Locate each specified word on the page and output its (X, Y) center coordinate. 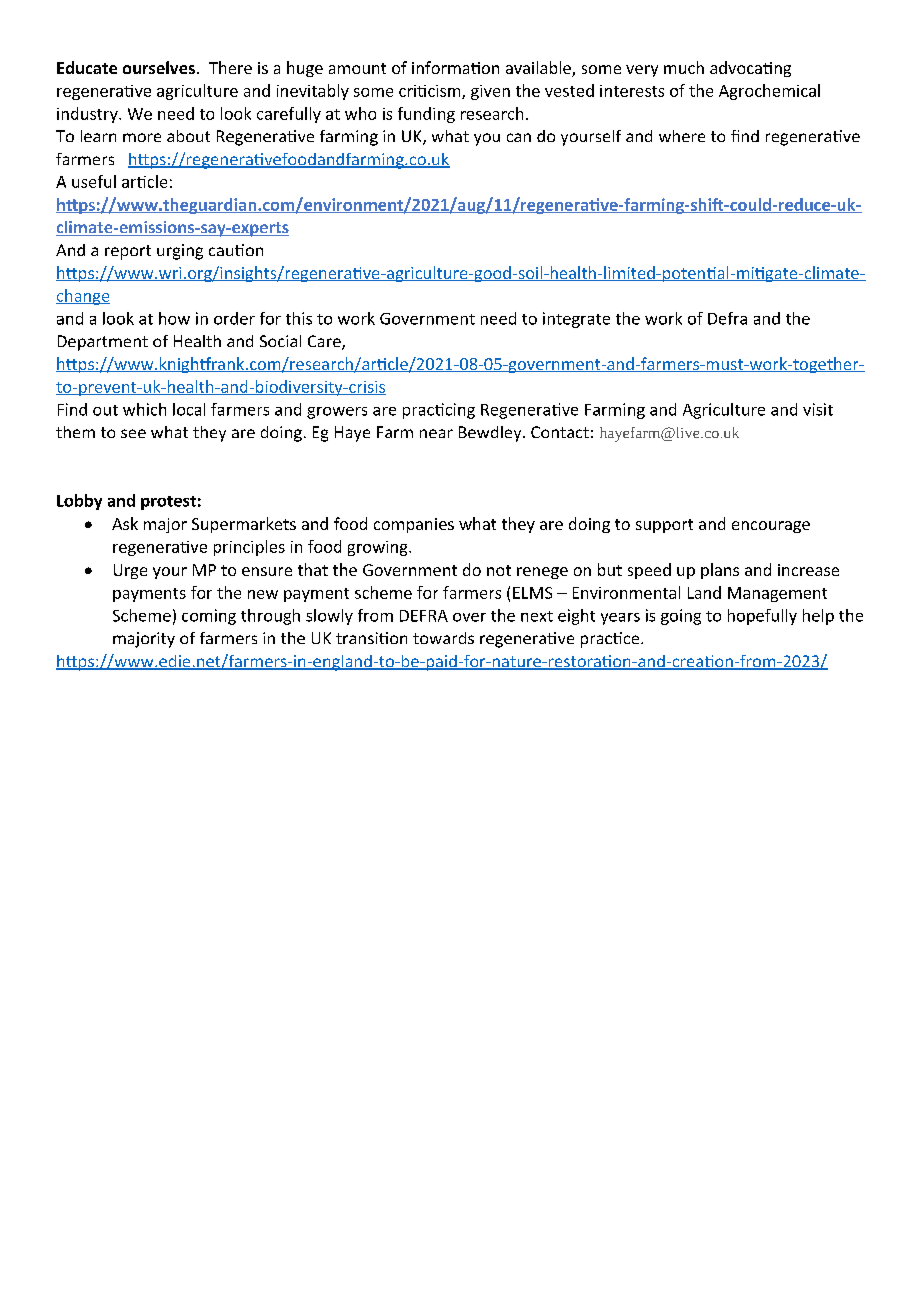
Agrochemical (769, 92)
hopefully (762, 617)
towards (443, 638)
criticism (431, 92)
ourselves (159, 67)
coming (209, 617)
